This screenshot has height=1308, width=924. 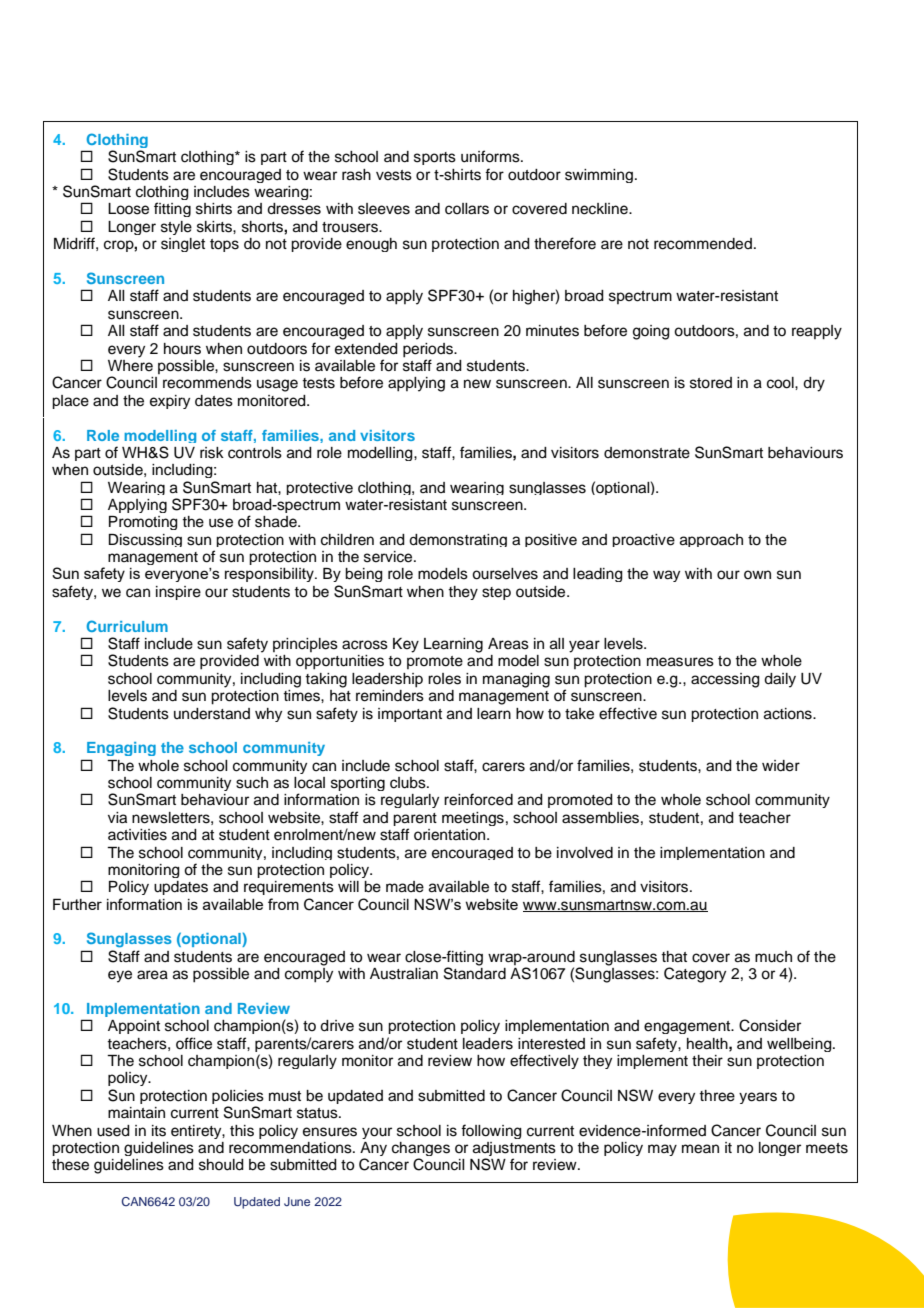 What do you see at coordinates (137, 835) in the screenshot?
I see `activities` at bounding box center [137, 835].
